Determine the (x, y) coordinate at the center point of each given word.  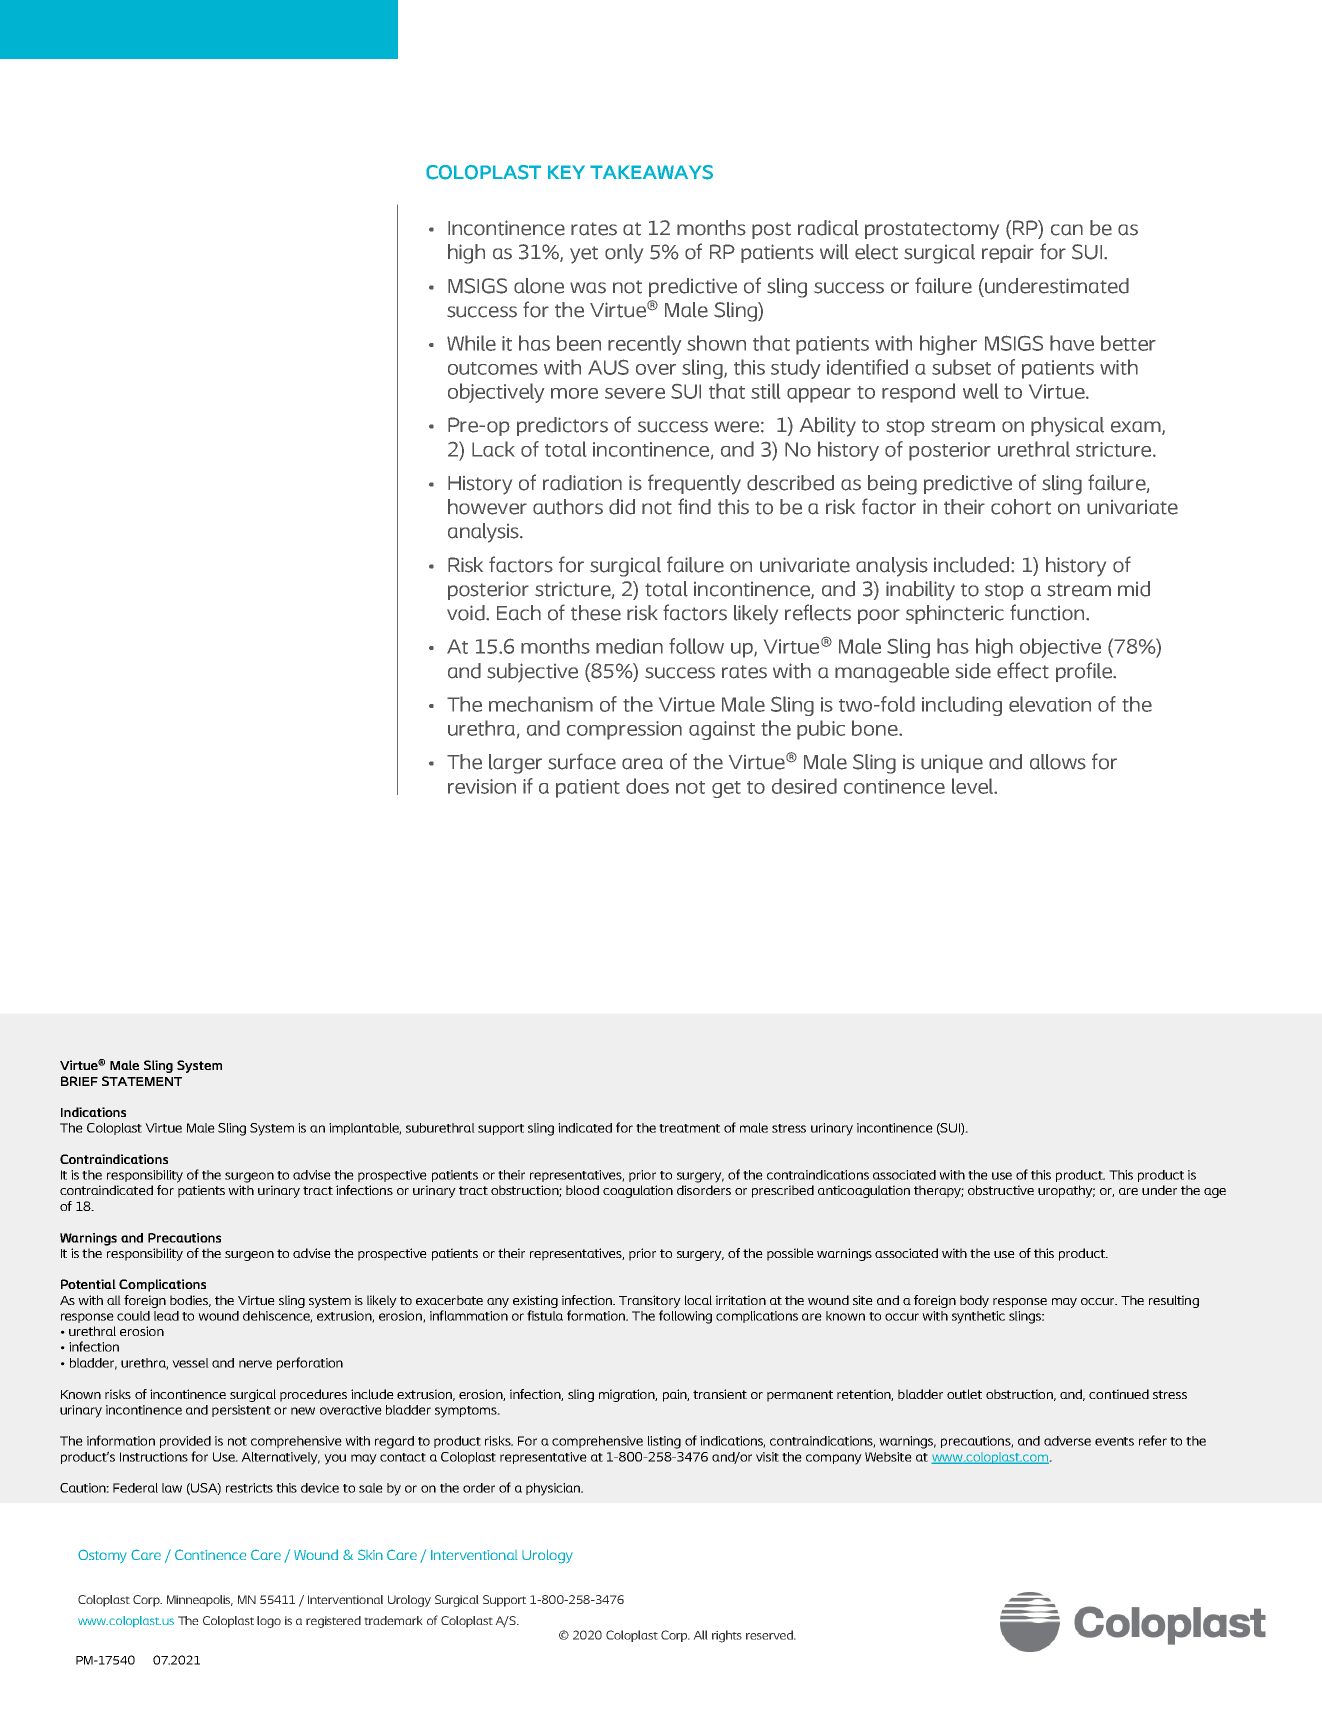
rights (727, 1636)
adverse (1067, 1441)
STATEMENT (142, 1081)
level (974, 786)
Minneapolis (200, 1601)
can (1067, 230)
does (647, 786)
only (624, 254)
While (471, 343)
